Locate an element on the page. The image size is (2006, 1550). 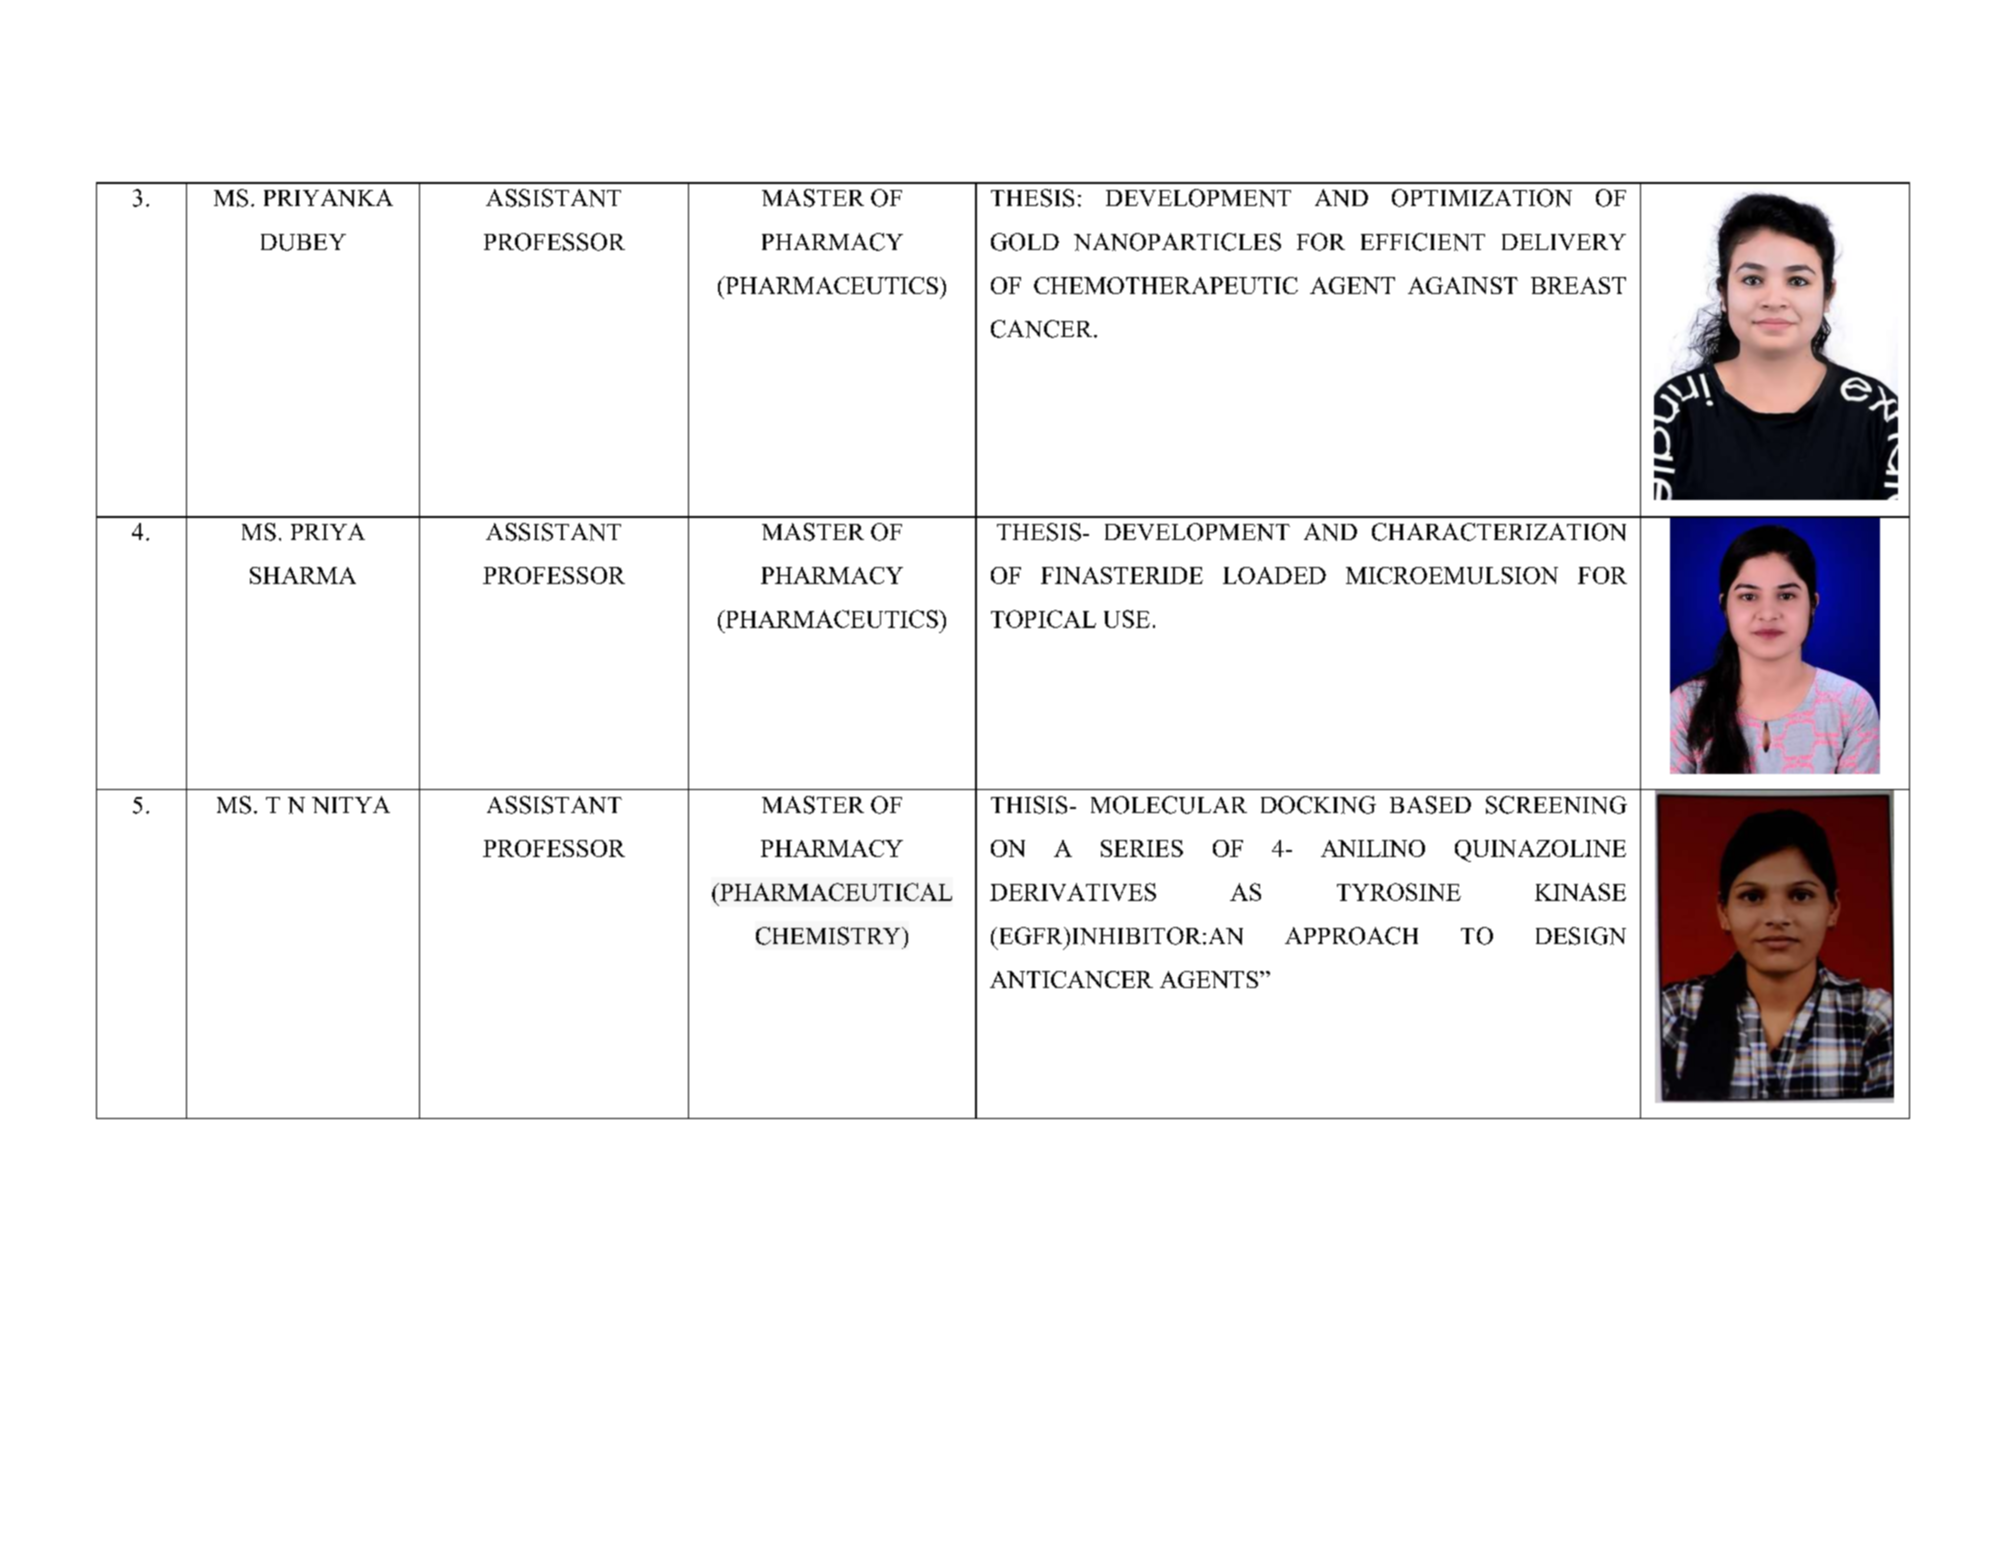
DERIVATIVES is located at coordinates (1073, 892).
